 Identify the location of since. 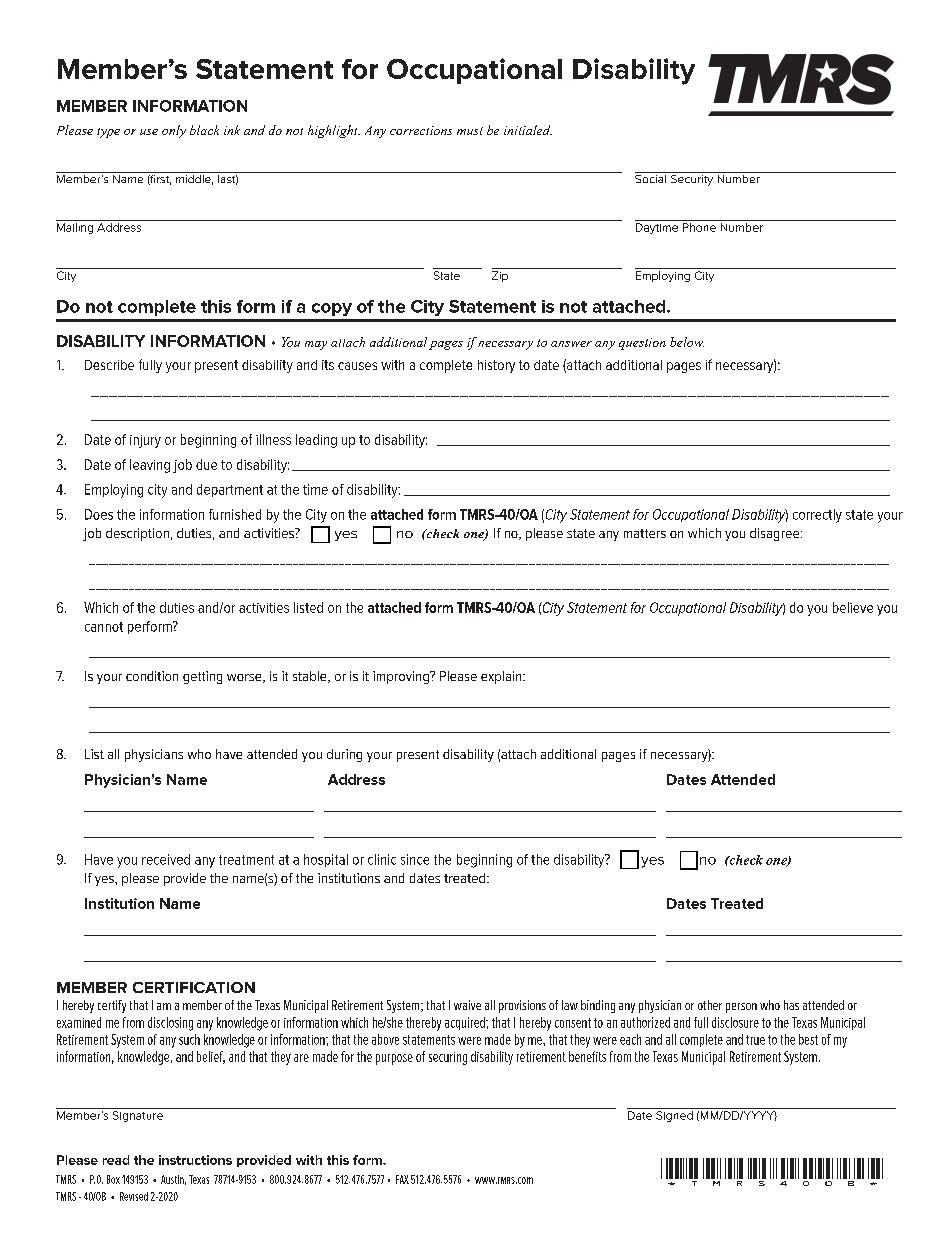
(415, 859).
